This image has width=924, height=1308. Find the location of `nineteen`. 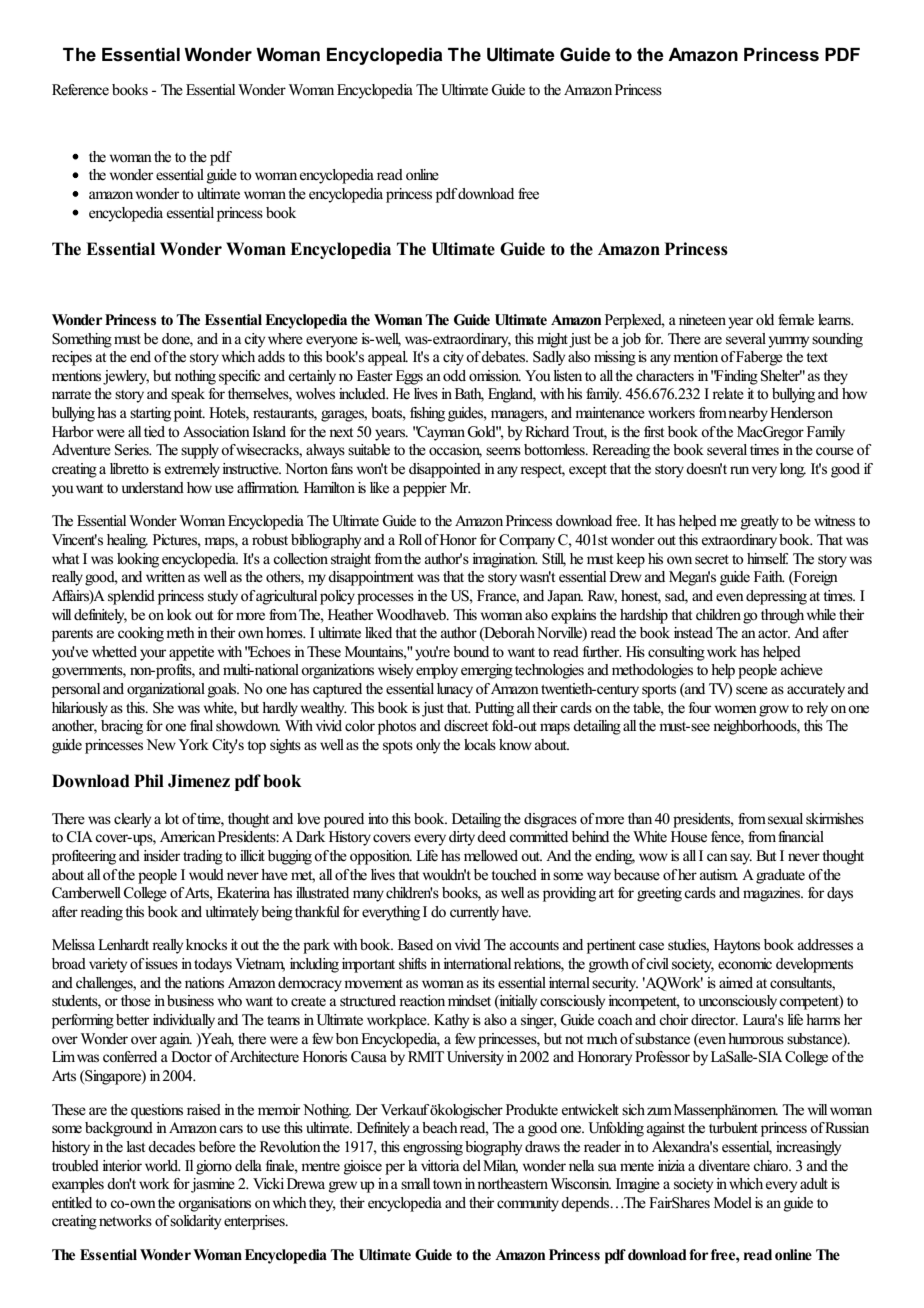

nineteen is located at coordinates (702, 320).
